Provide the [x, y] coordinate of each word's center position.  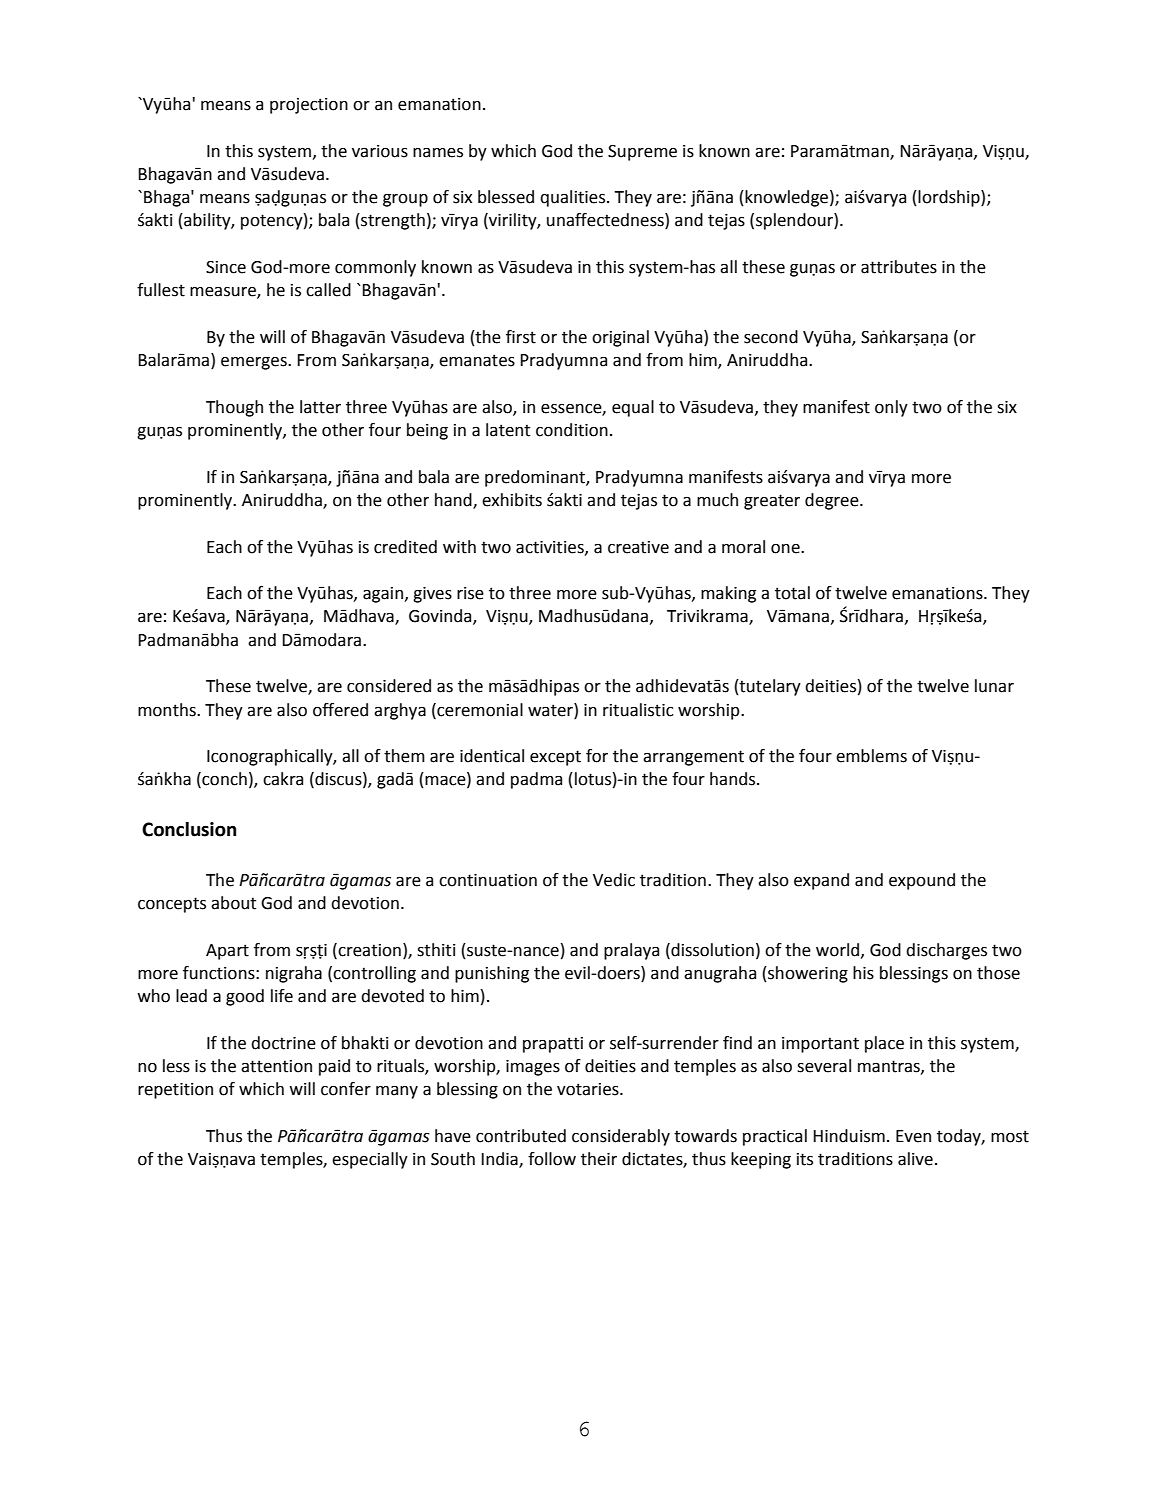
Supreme [642, 153]
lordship [950, 198]
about [233, 903]
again [383, 595]
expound [922, 881]
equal [633, 408]
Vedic [614, 880]
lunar [994, 686]
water [551, 710]
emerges [255, 363]
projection [309, 106]
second [771, 337]
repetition [175, 1091]
